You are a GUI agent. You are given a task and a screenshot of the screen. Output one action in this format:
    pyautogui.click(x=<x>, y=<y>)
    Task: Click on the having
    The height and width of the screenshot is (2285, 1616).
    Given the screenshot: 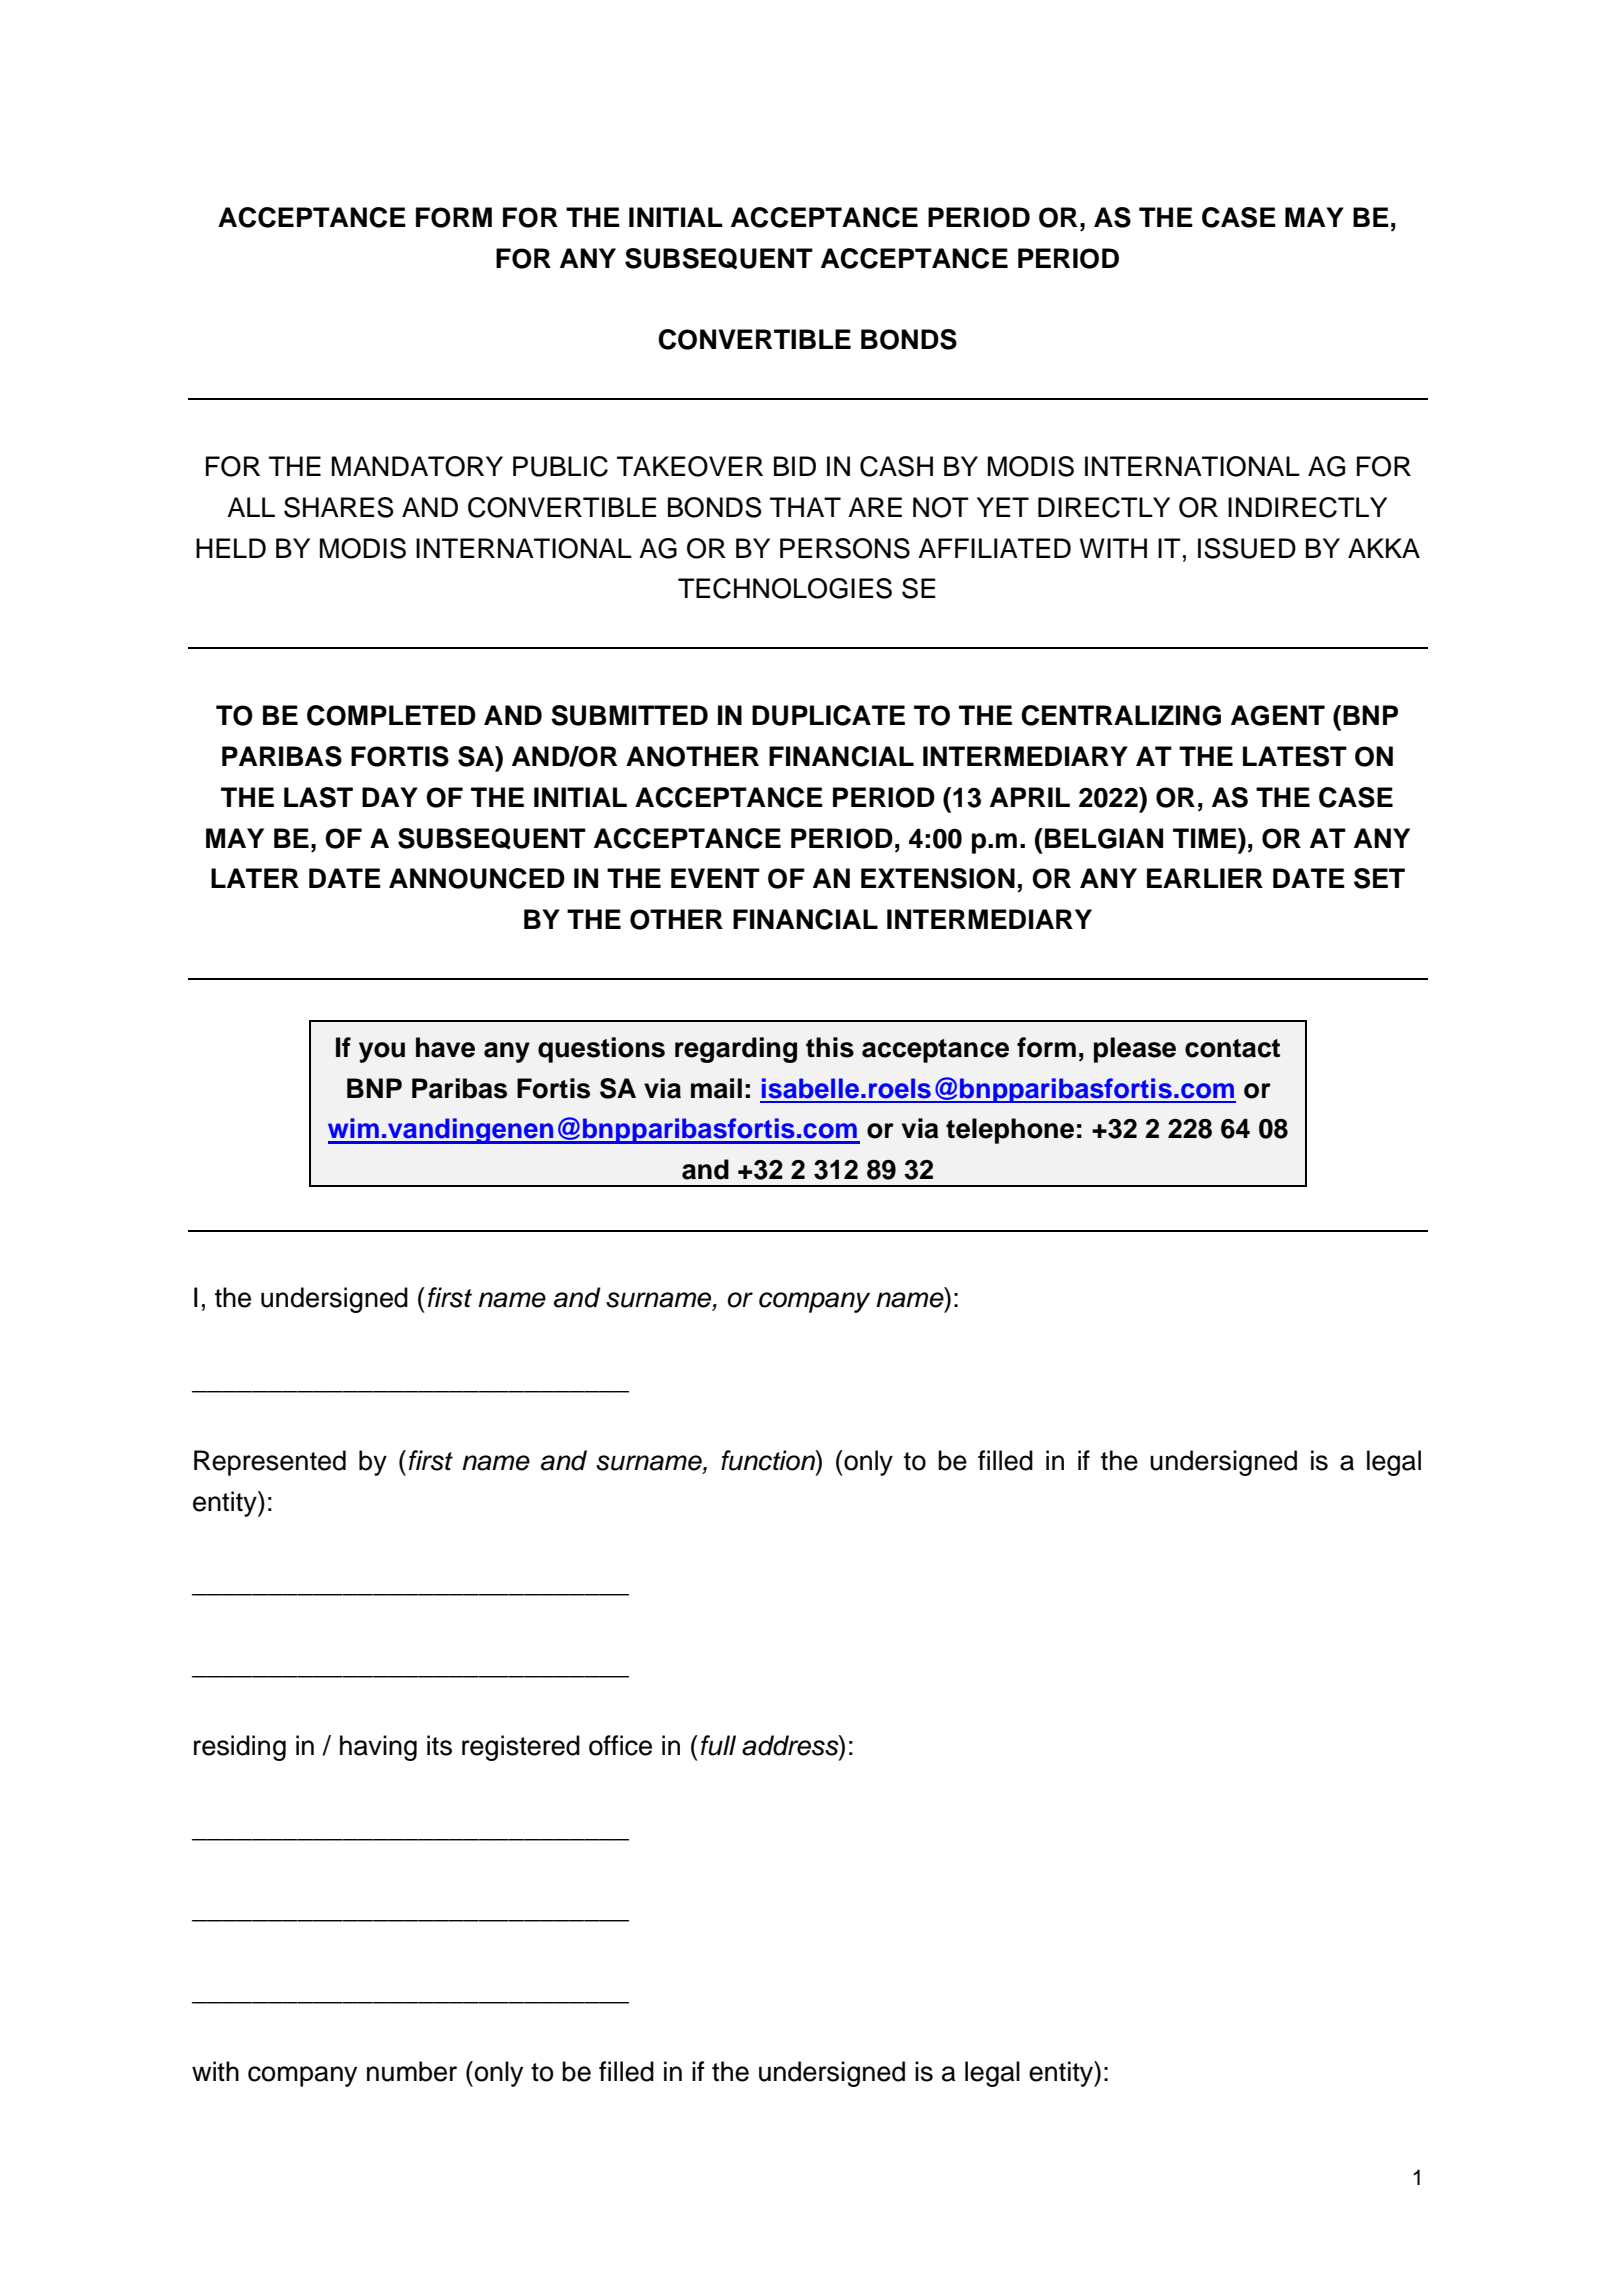 What is the action you would take?
    pyautogui.click(x=378, y=1748)
